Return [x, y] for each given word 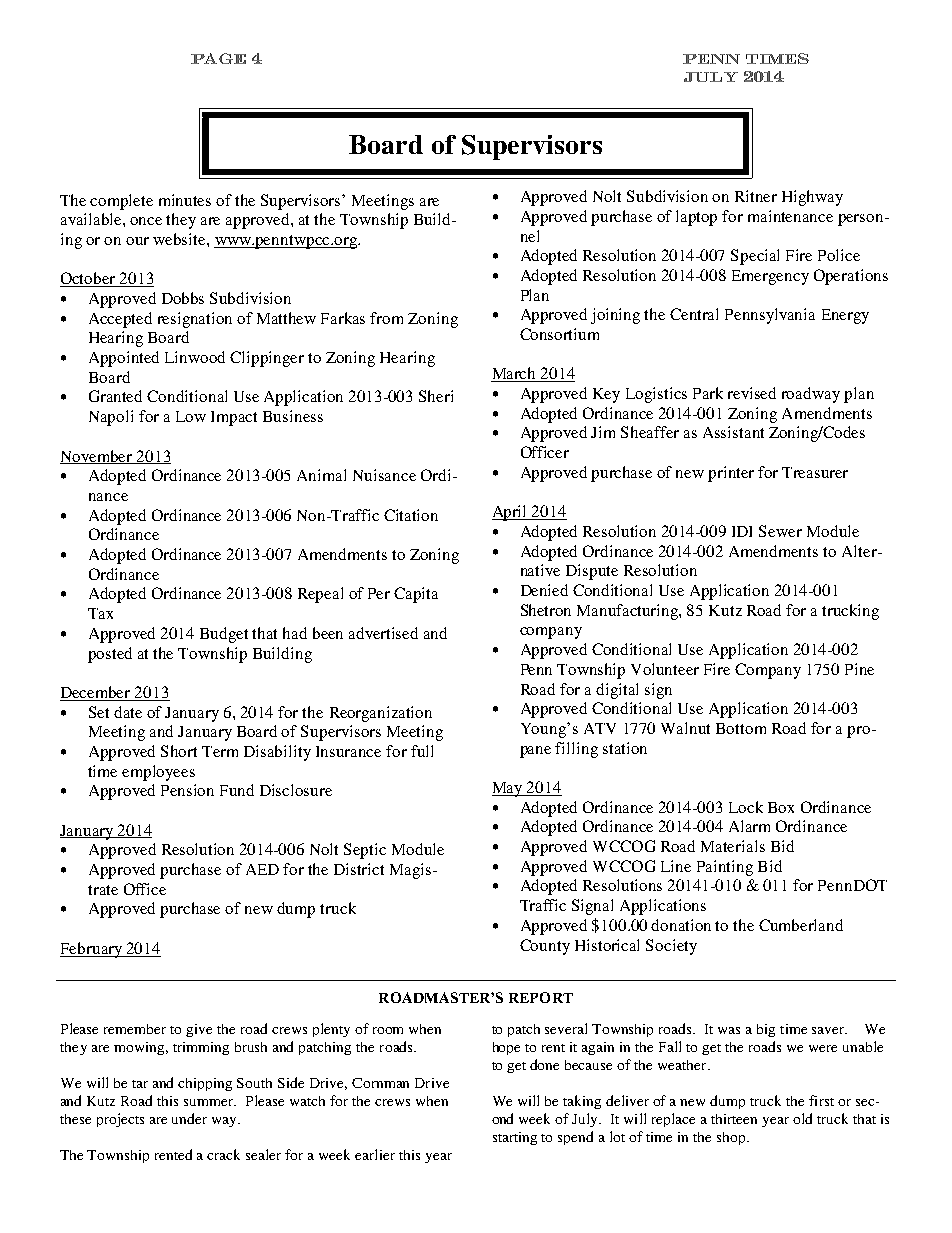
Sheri [436, 396]
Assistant [733, 432]
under [189, 1118]
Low [191, 416]
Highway [812, 198]
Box [781, 807]
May [508, 789]
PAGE [218, 58]
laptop [696, 218]
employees [158, 773]
